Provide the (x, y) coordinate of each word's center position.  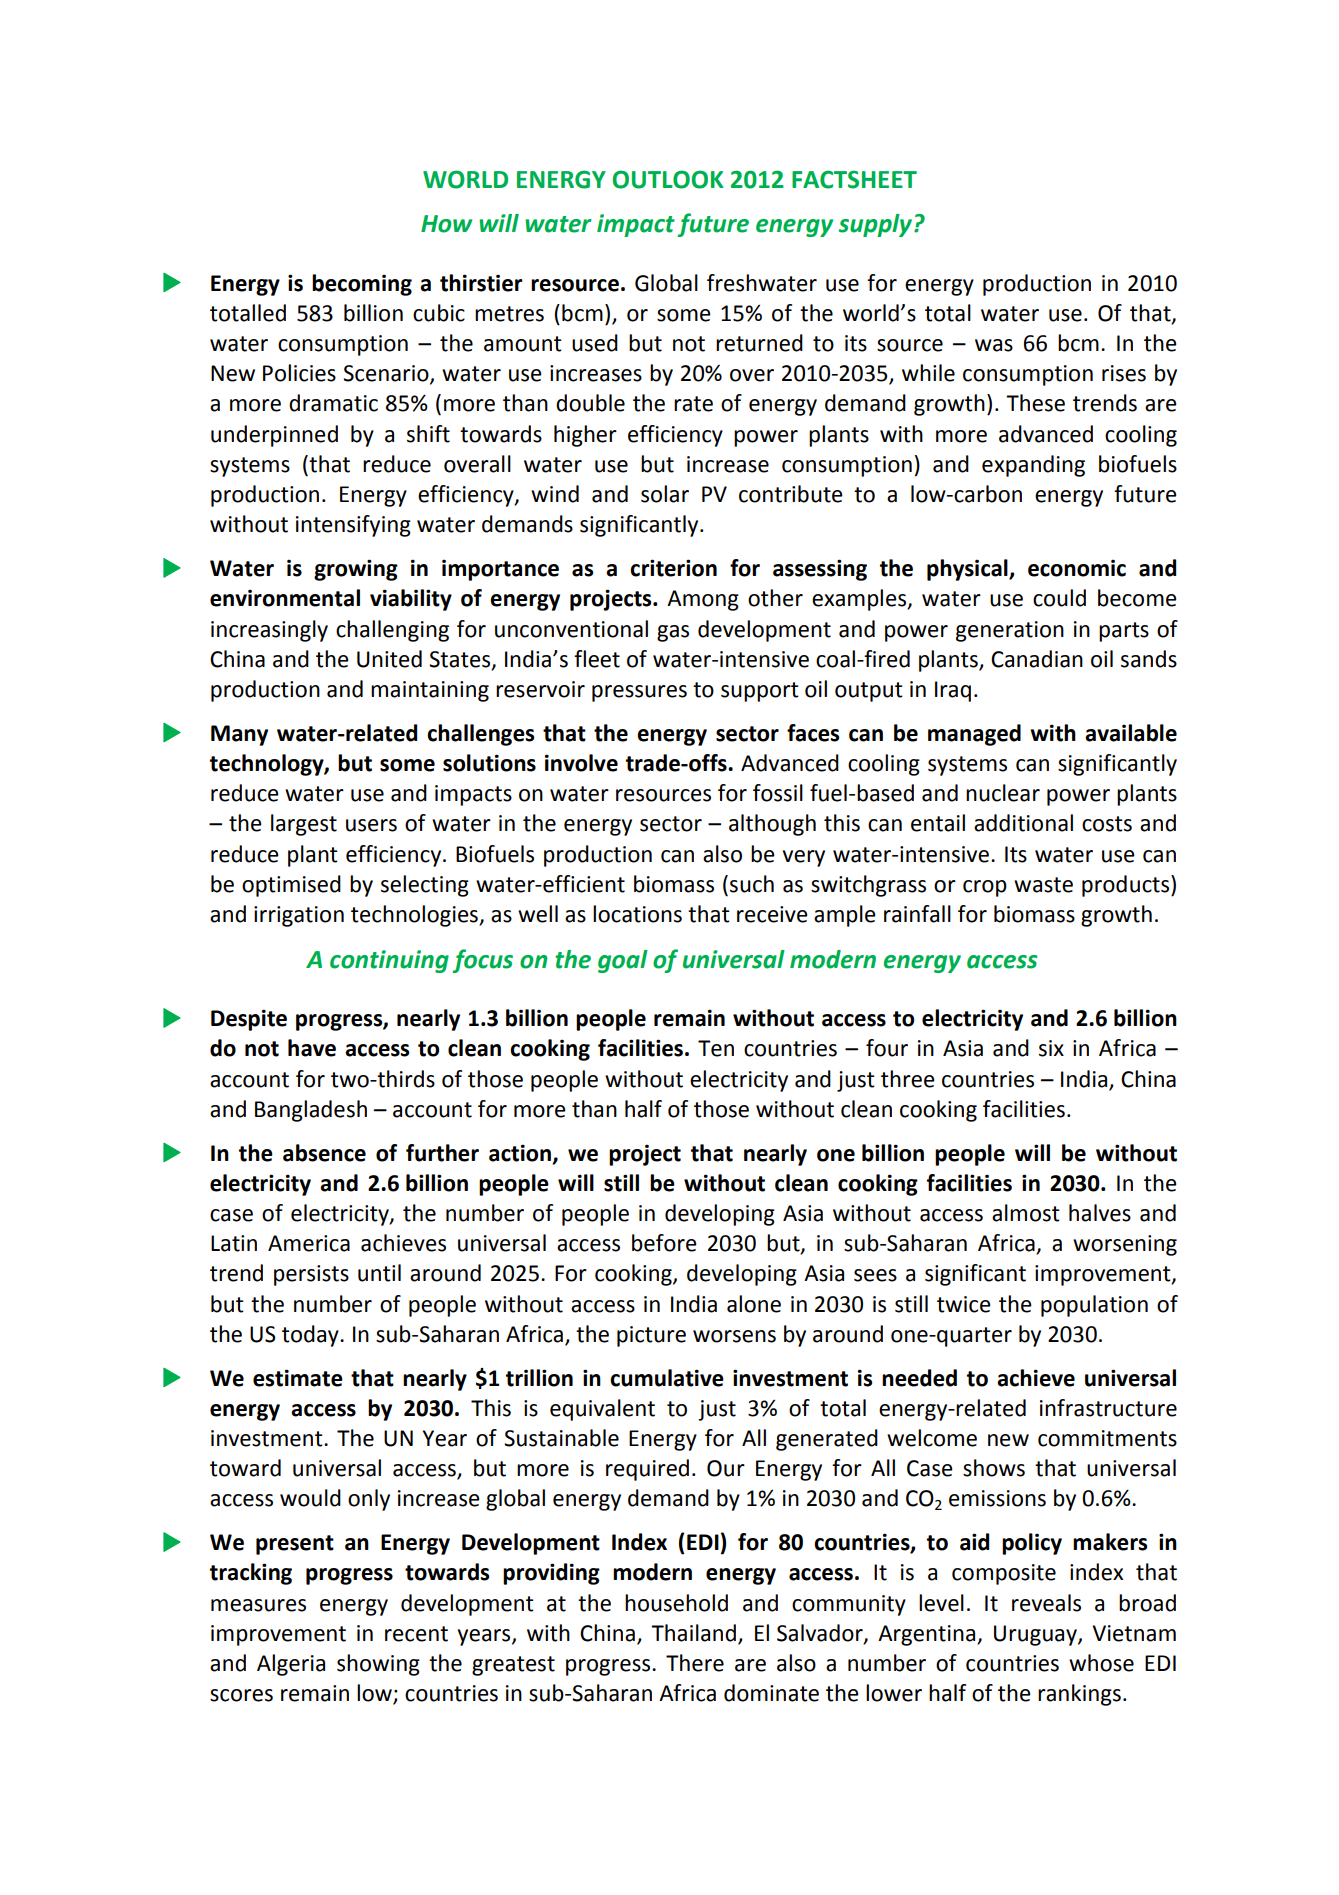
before (664, 1243)
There (695, 1663)
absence (324, 1153)
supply (877, 225)
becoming (362, 285)
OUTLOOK (668, 179)
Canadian (1037, 659)
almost (1026, 1213)
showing (378, 1665)
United (389, 659)
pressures (639, 693)
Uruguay (1036, 1635)
